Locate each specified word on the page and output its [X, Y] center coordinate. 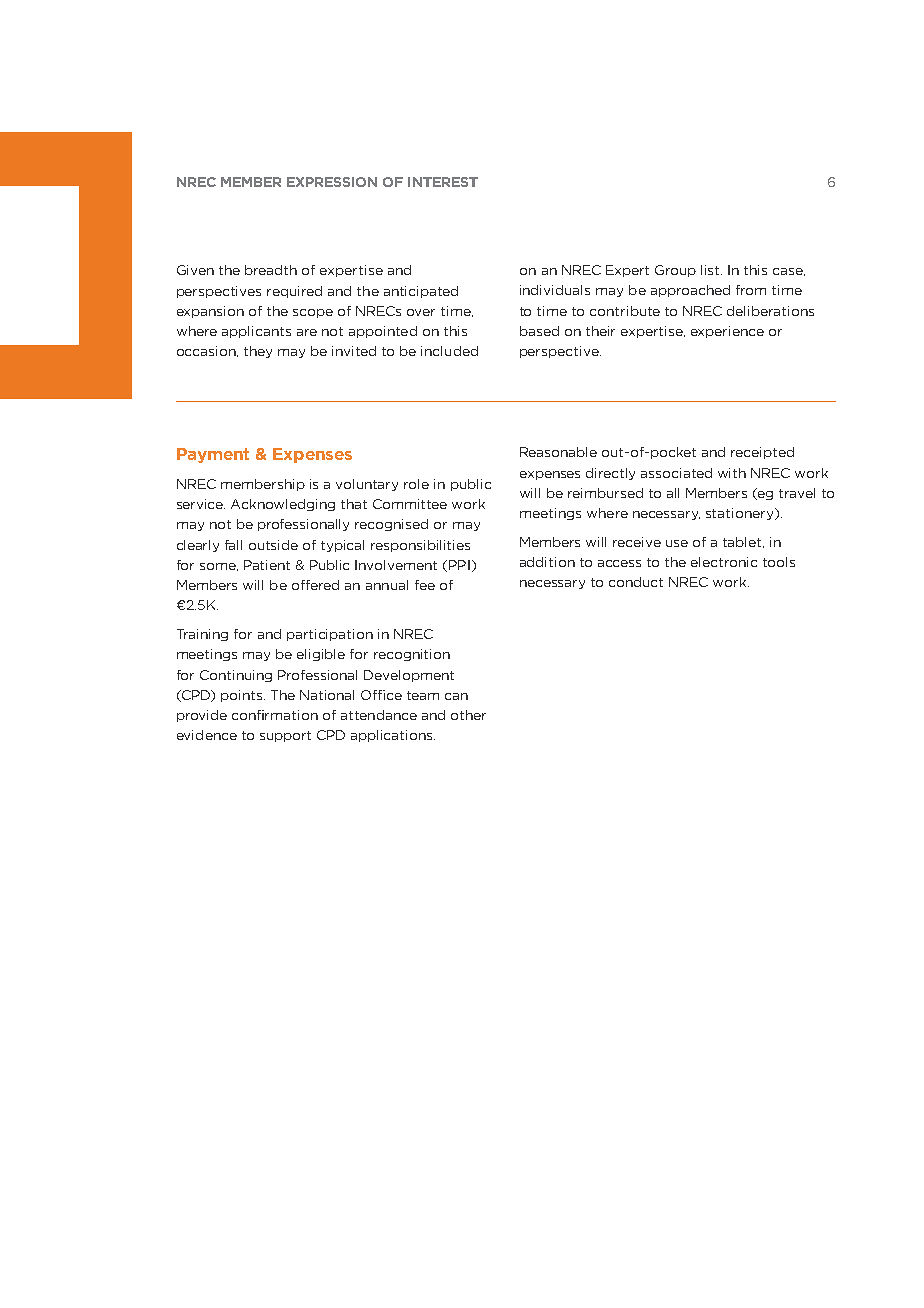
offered [315, 585]
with [732, 473]
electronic [724, 562]
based [539, 331]
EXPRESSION [332, 182]
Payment [213, 455]
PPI [459, 565]
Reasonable [558, 452]
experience [727, 332]
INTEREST [443, 182]
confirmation [275, 715]
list [711, 270]
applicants [256, 332]
